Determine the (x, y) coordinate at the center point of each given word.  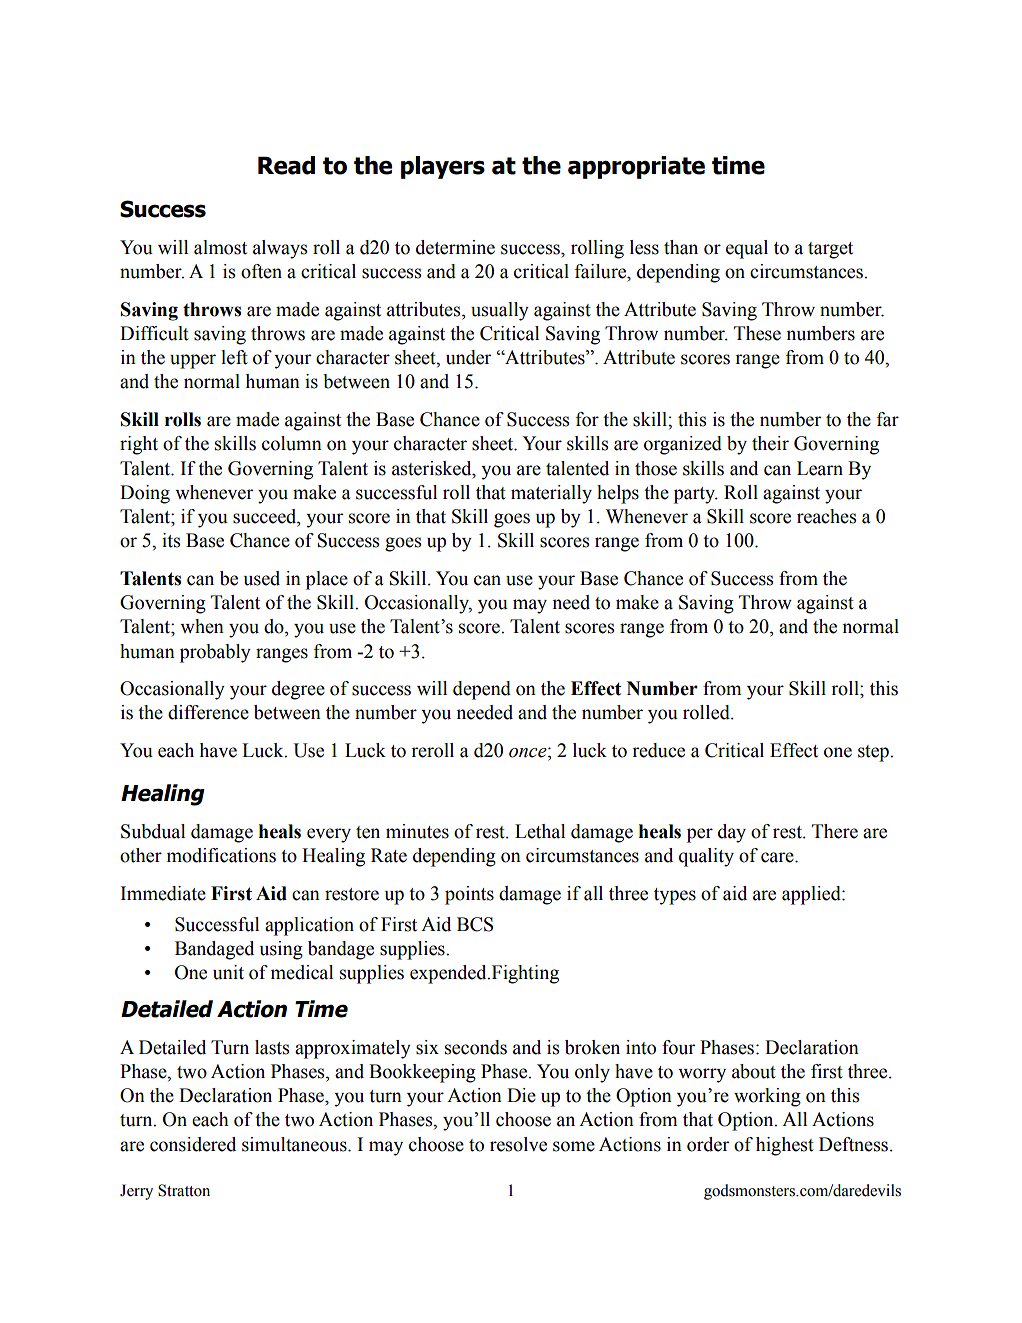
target (830, 250)
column (292, 443)
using (281, 950)
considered (193, 1144)
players (443, 167)
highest (785, 1146)
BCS (475, 924)
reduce (658, 750)
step (874, 753)
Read (286, 165)
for (587, 419)
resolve (518, 1144)
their (770, 443)
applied (812, 895)
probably (215, 653)
